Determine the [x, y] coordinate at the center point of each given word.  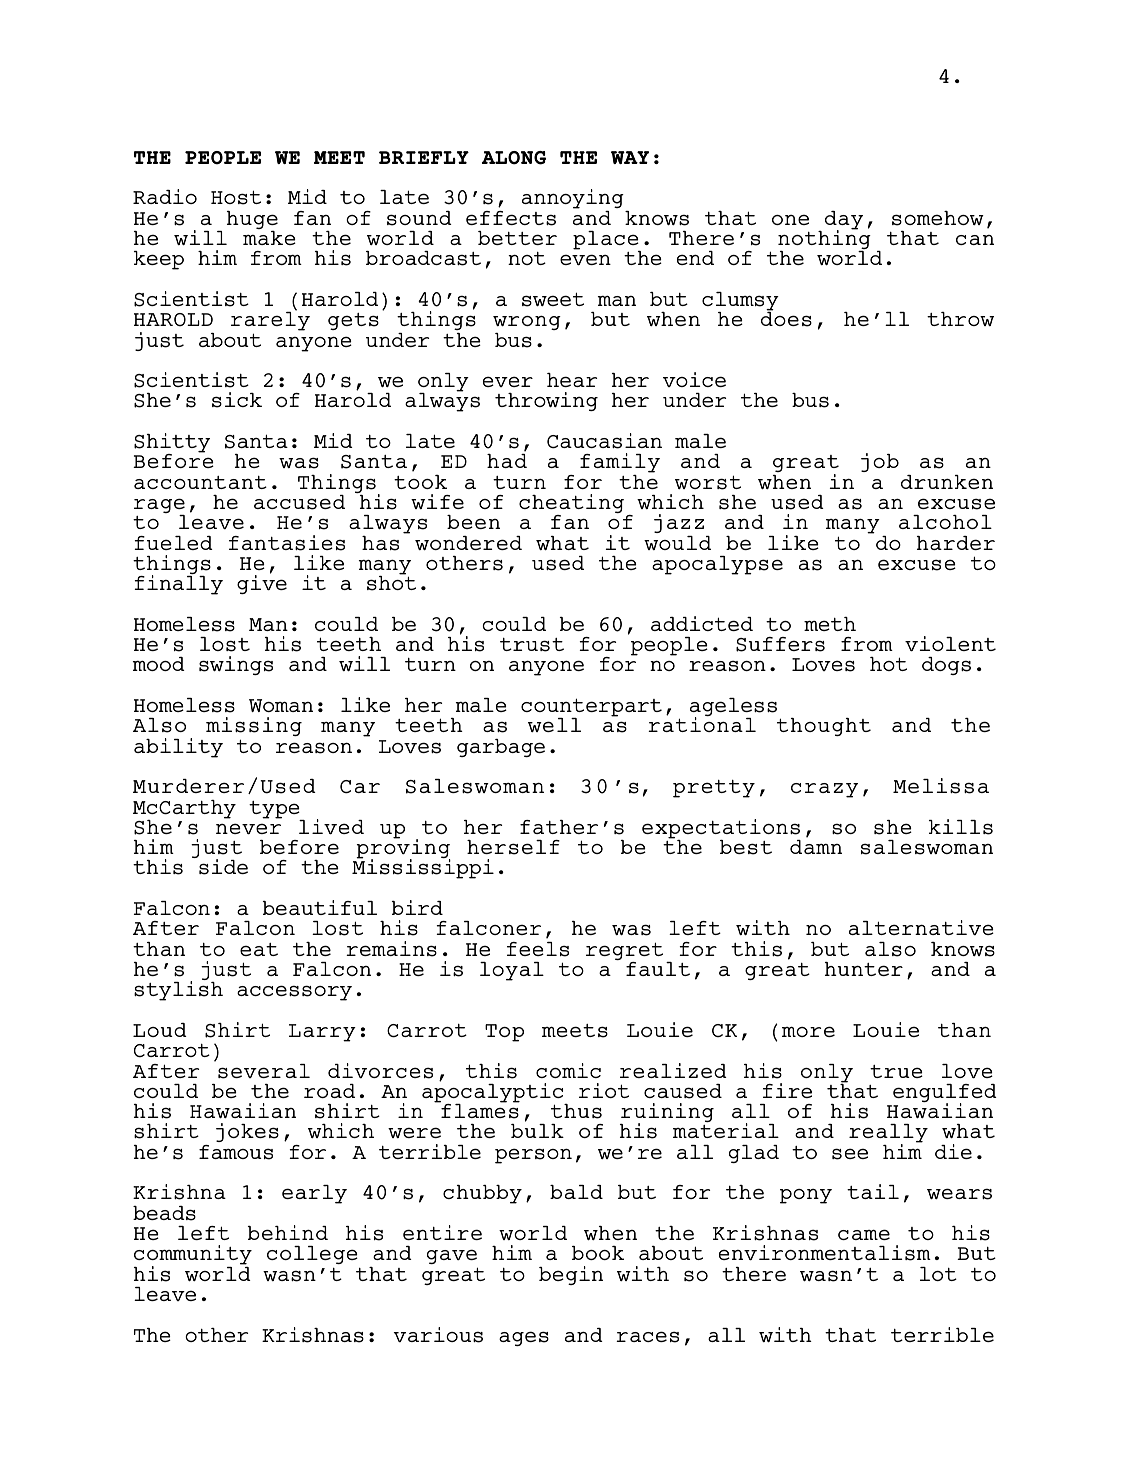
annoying [574, 200]
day [844, 221]
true [896, 1071]
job [880, 462]
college [312, 1255]
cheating [571, 505]
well [554, 725]
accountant [200, 482]
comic [568, 1070]
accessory [294, 993]
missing [254, 726]
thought [824, 727]
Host [236, 197]
